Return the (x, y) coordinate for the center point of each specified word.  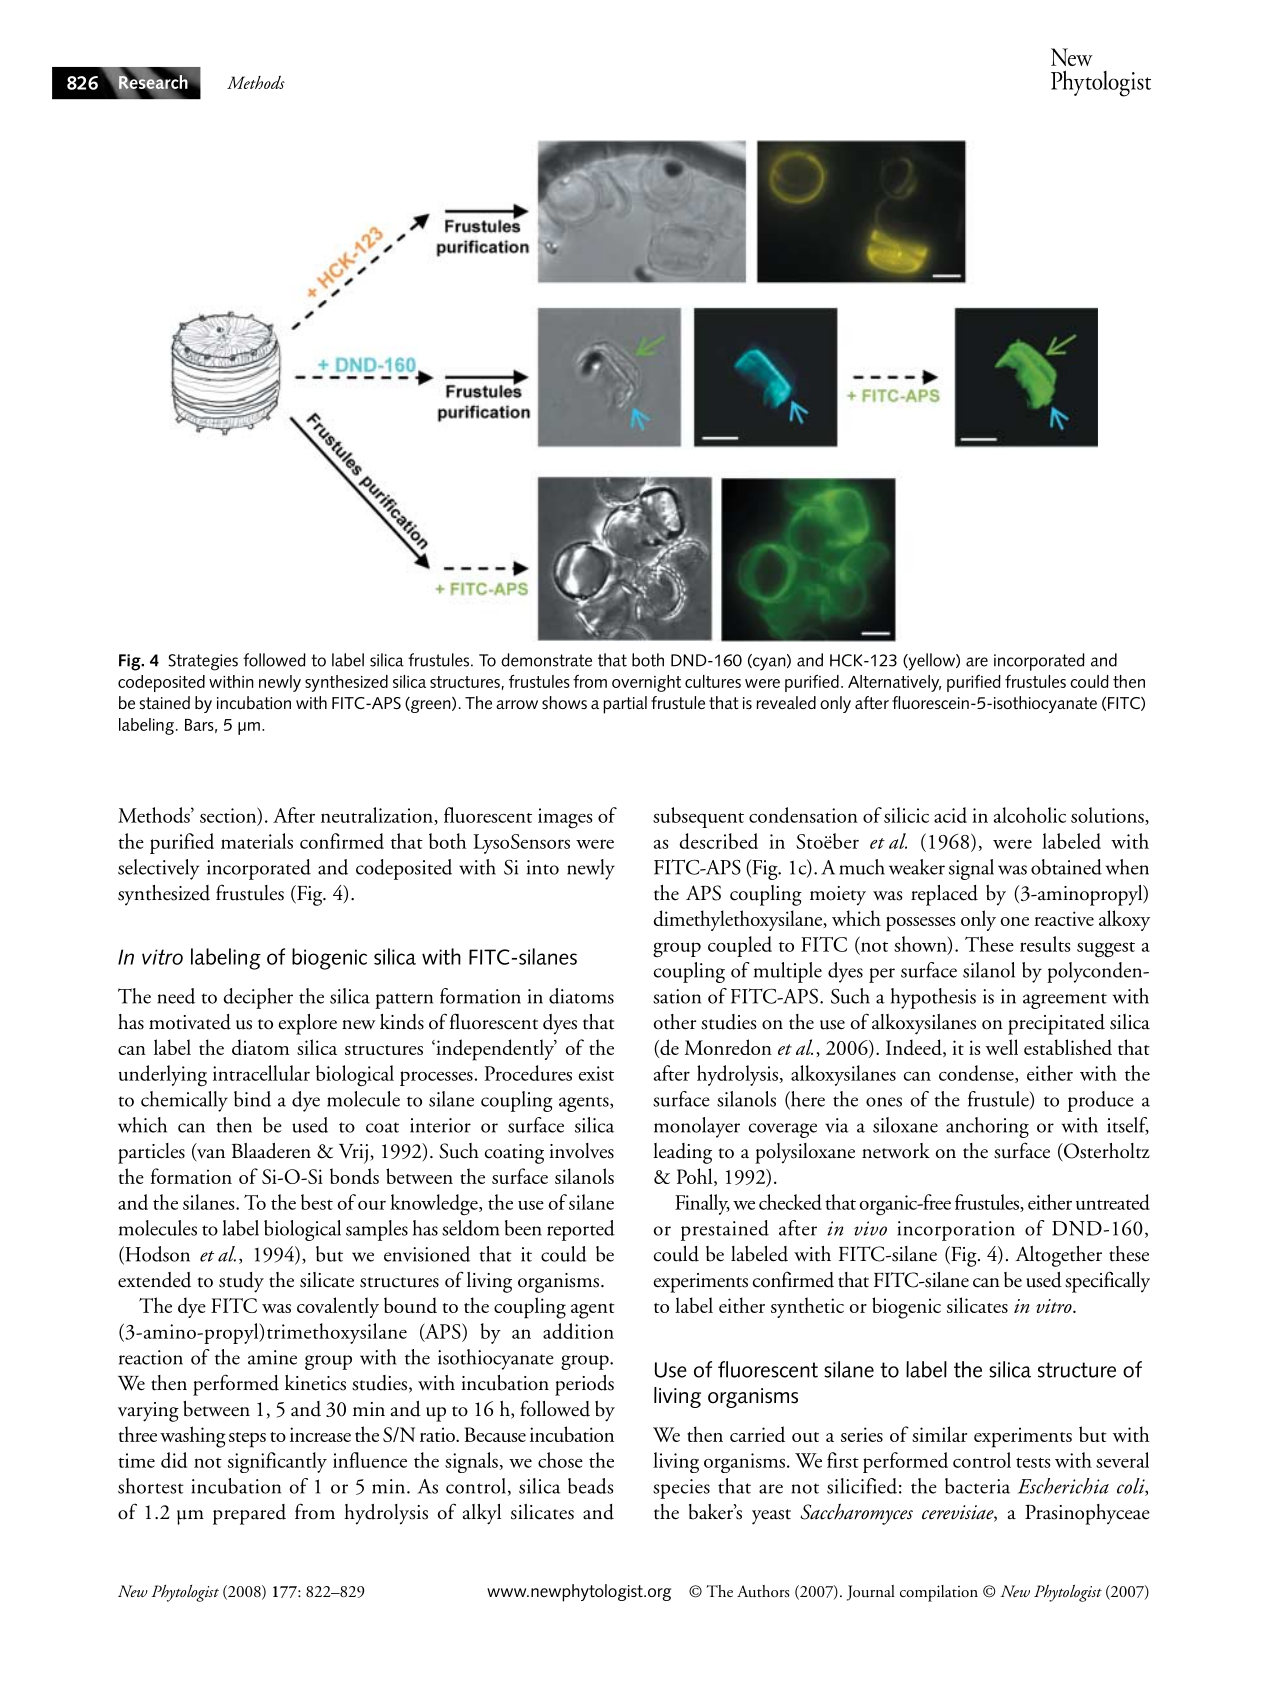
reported (581, 1230)
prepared (249, 1514)
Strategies (203, 662)
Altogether (1058, 1256)
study (241, 1282)
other (675, 1022)
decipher (258, 998)
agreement (1065, 1001)
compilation (939, 1593)
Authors (763, 1591)
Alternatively (894, 683)
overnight (646, 683)
